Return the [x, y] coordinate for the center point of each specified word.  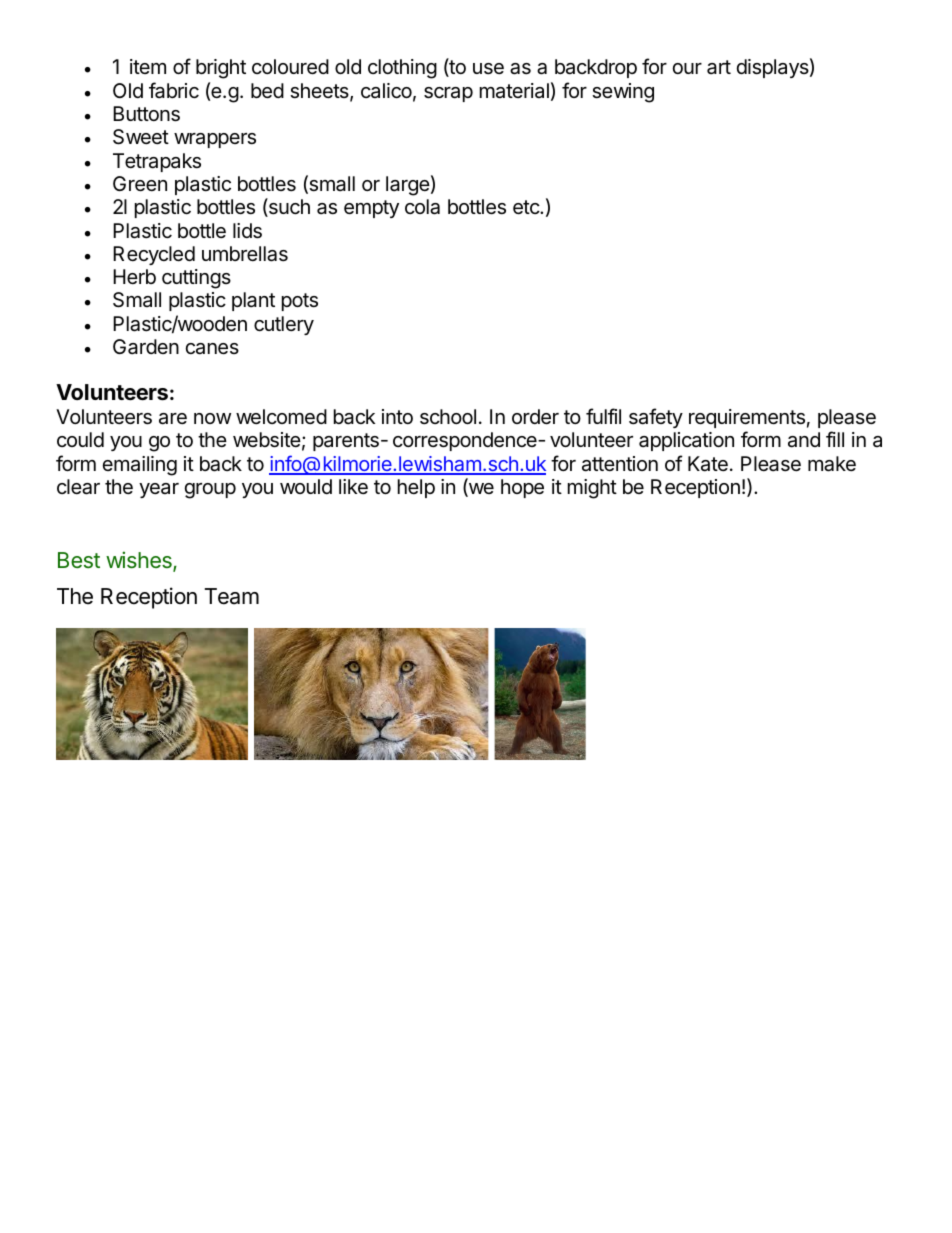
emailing [140, 466]
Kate [708, 464]
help [416, 488]
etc [527, 207]
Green [140, 184]
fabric [174, 90]
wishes [140, 561]
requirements [747, 418]
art [719, 67]
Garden [146, 347]
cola [422, 207]
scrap [448, 94]
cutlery [284, 325]
